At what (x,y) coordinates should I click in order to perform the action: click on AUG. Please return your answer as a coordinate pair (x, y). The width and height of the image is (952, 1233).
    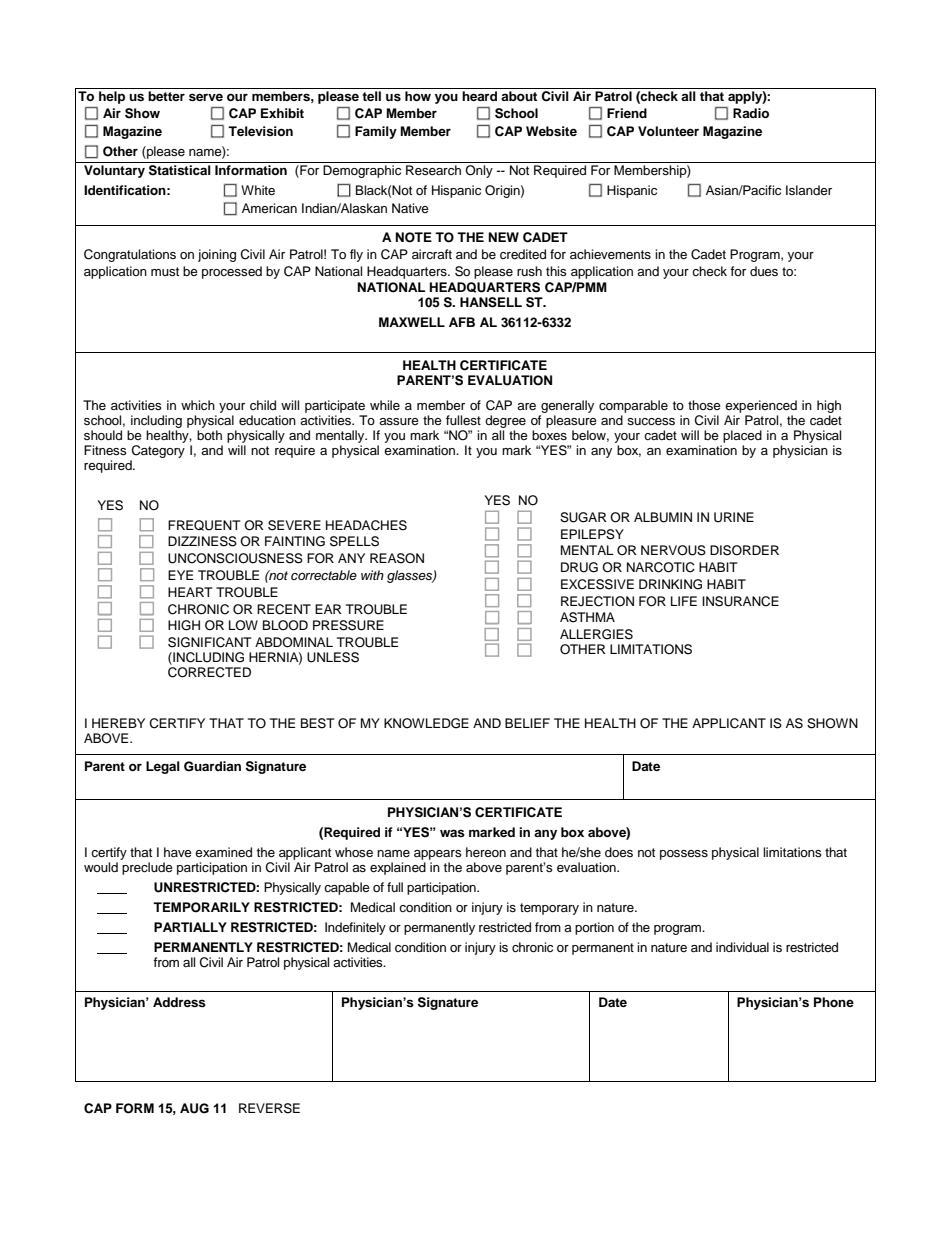
    Looking at the image, I should click on (194, 1108).
